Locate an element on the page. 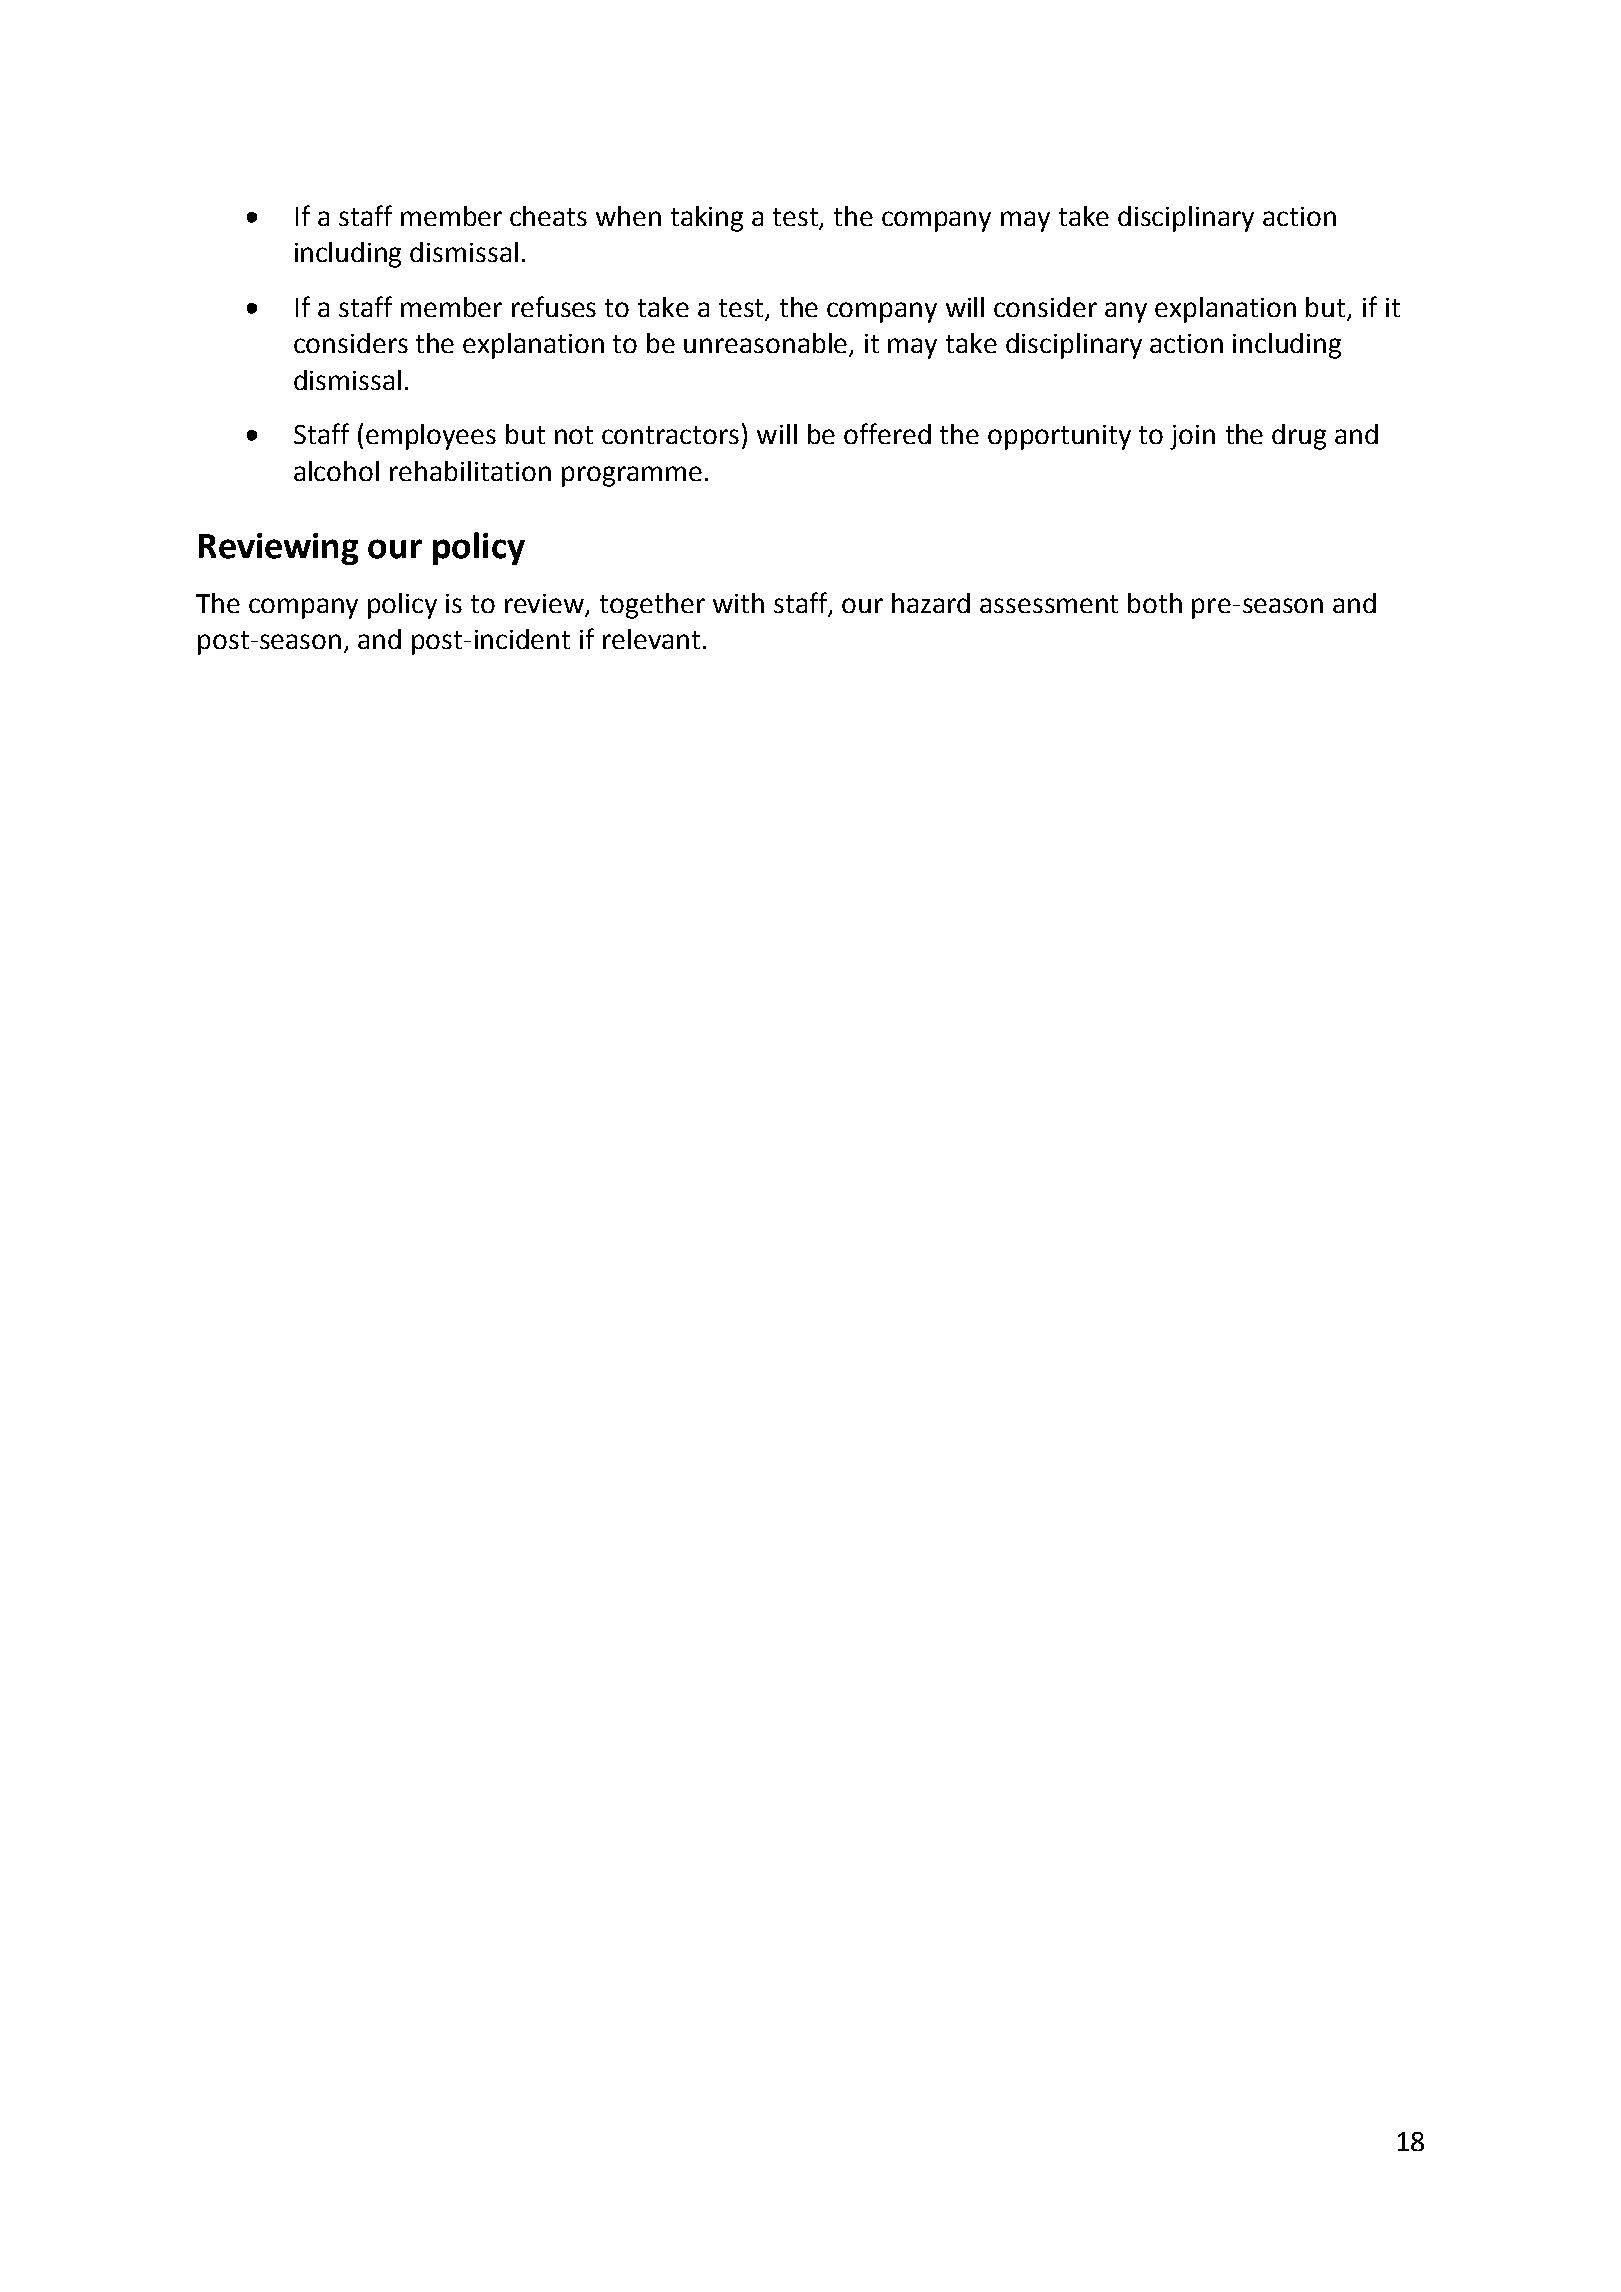 This document has width=1621, height=2292. offered is located at coordinates (887, 433).
